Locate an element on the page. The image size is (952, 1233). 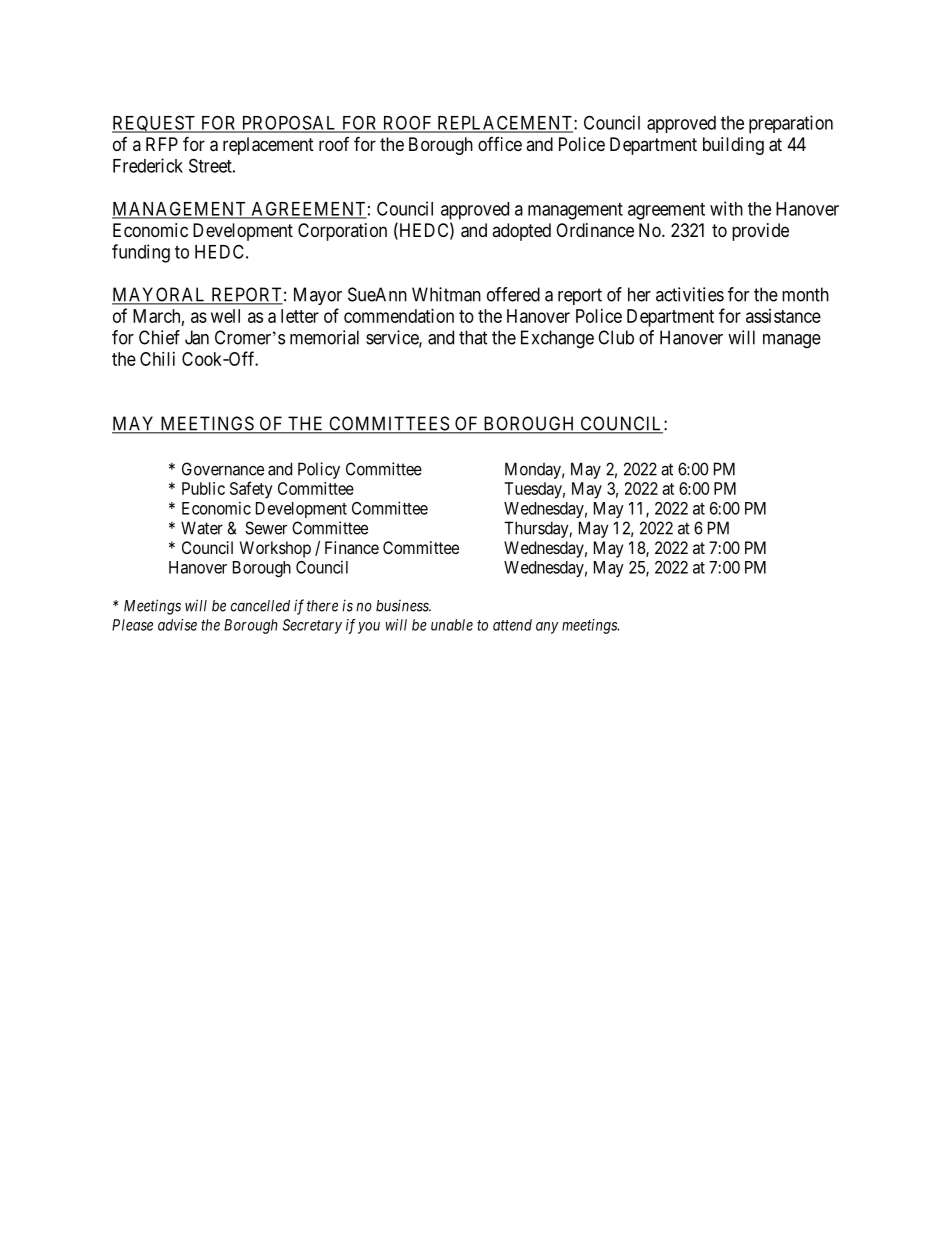
building is located at coordinates (733, 146).
